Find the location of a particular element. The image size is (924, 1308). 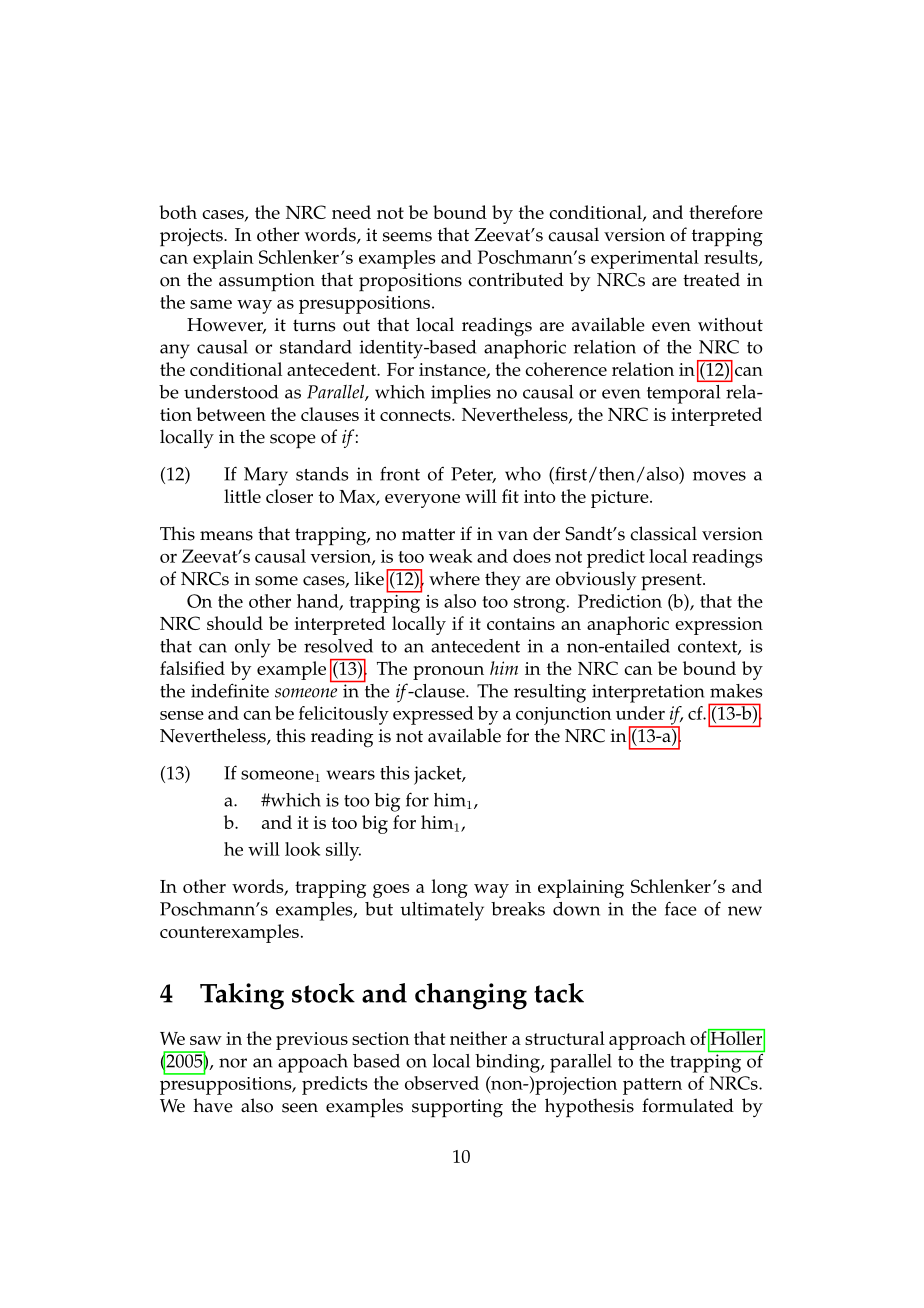

projects is located at coordinates (192, 237).
